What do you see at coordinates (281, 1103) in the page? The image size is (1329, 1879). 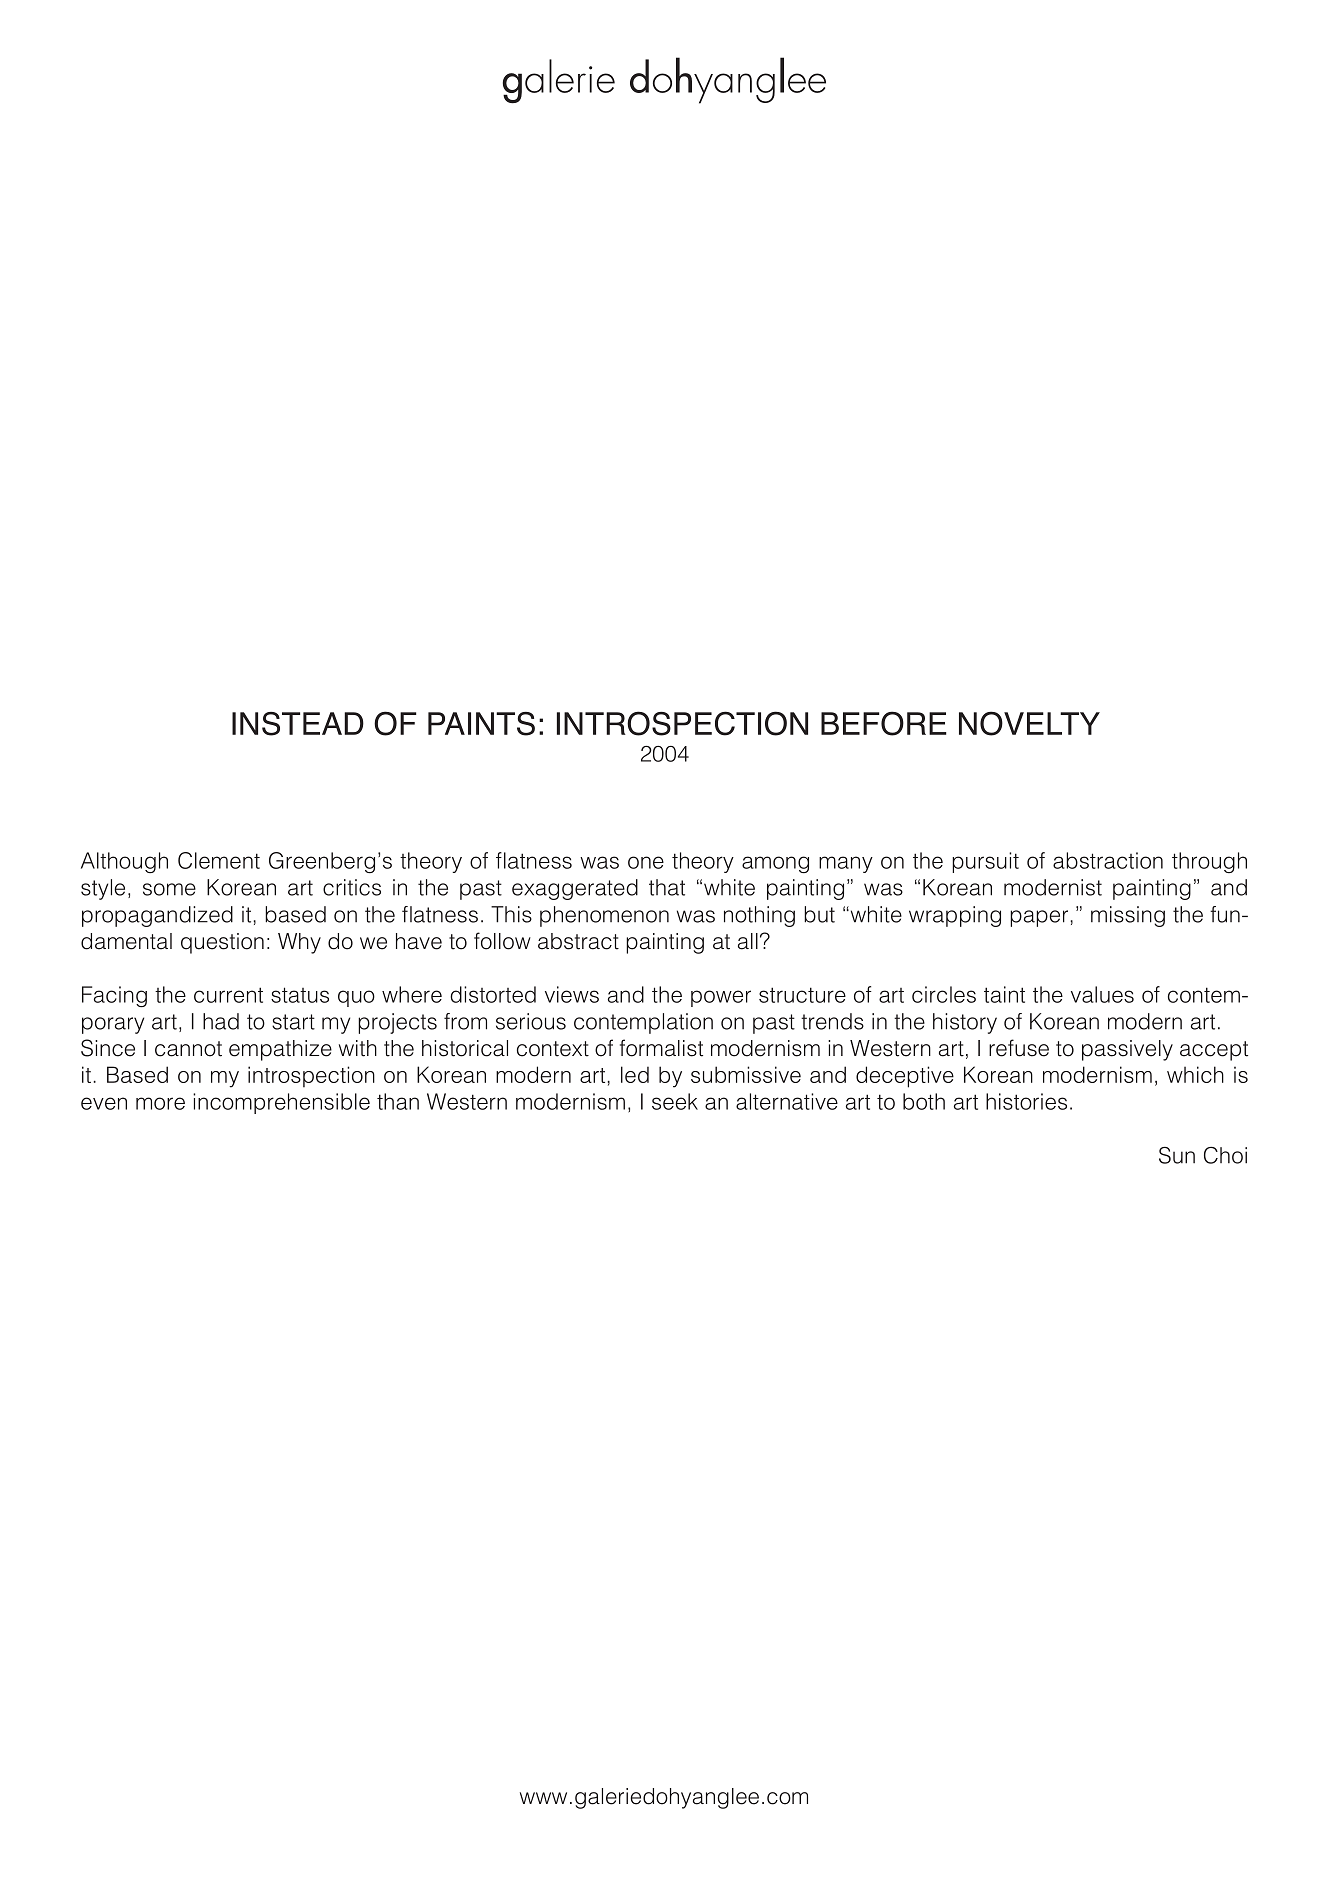 I see `incomprehensible` at bounding box center [281, 1103].
